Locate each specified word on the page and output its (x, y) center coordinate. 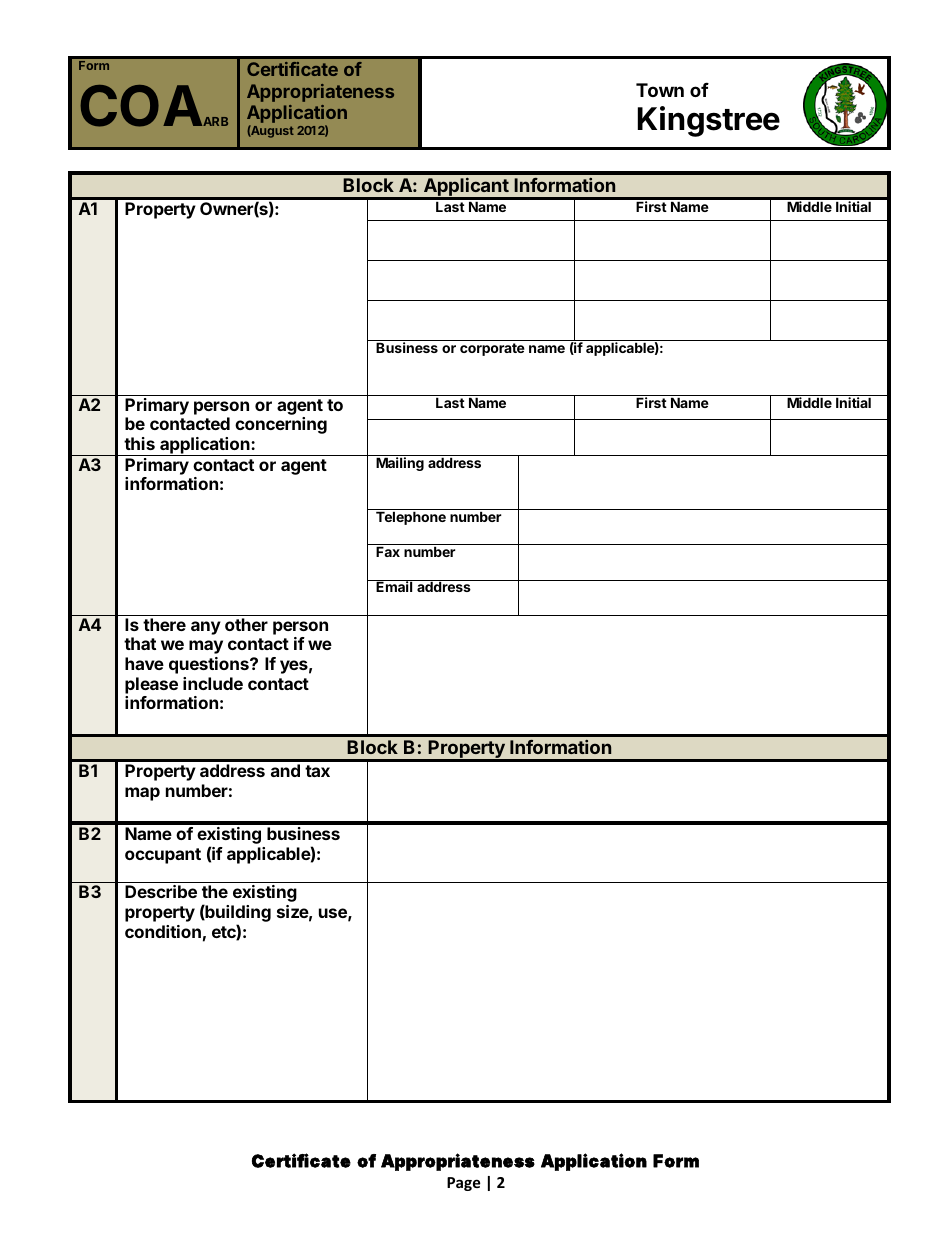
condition (163, 931)
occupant (163, 856)
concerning (281, 425)
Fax (388, 551)
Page (464, 1184)
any (206, 628)
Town (660, 90)
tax (317, 771)
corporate (492, 349)
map (142, 794)
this (139, 443)
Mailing (400, 464)
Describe (161, 891)
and (285, 770)
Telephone (411, 518)
